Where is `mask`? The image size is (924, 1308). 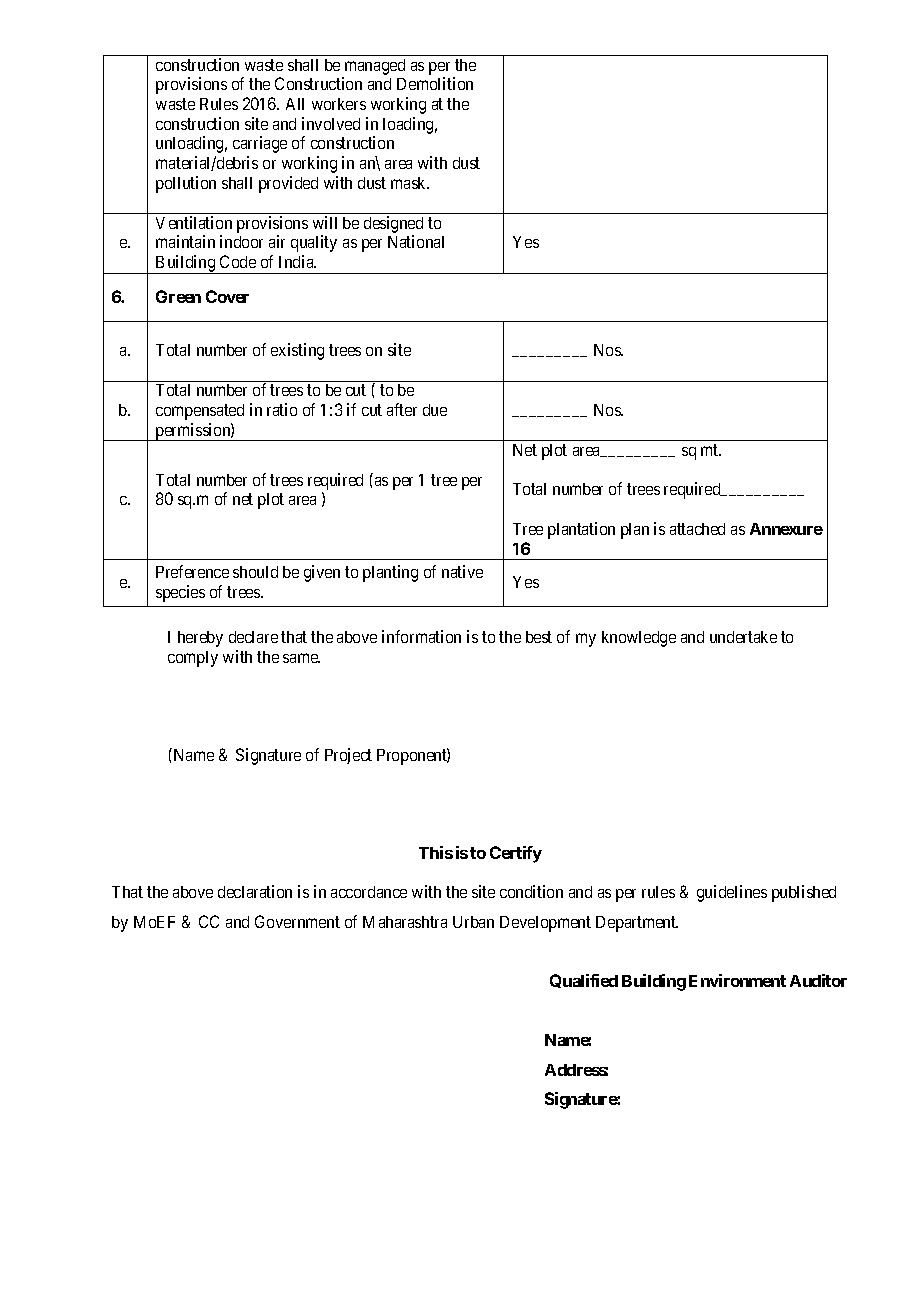 mask is located at coordinates (410, 183).
